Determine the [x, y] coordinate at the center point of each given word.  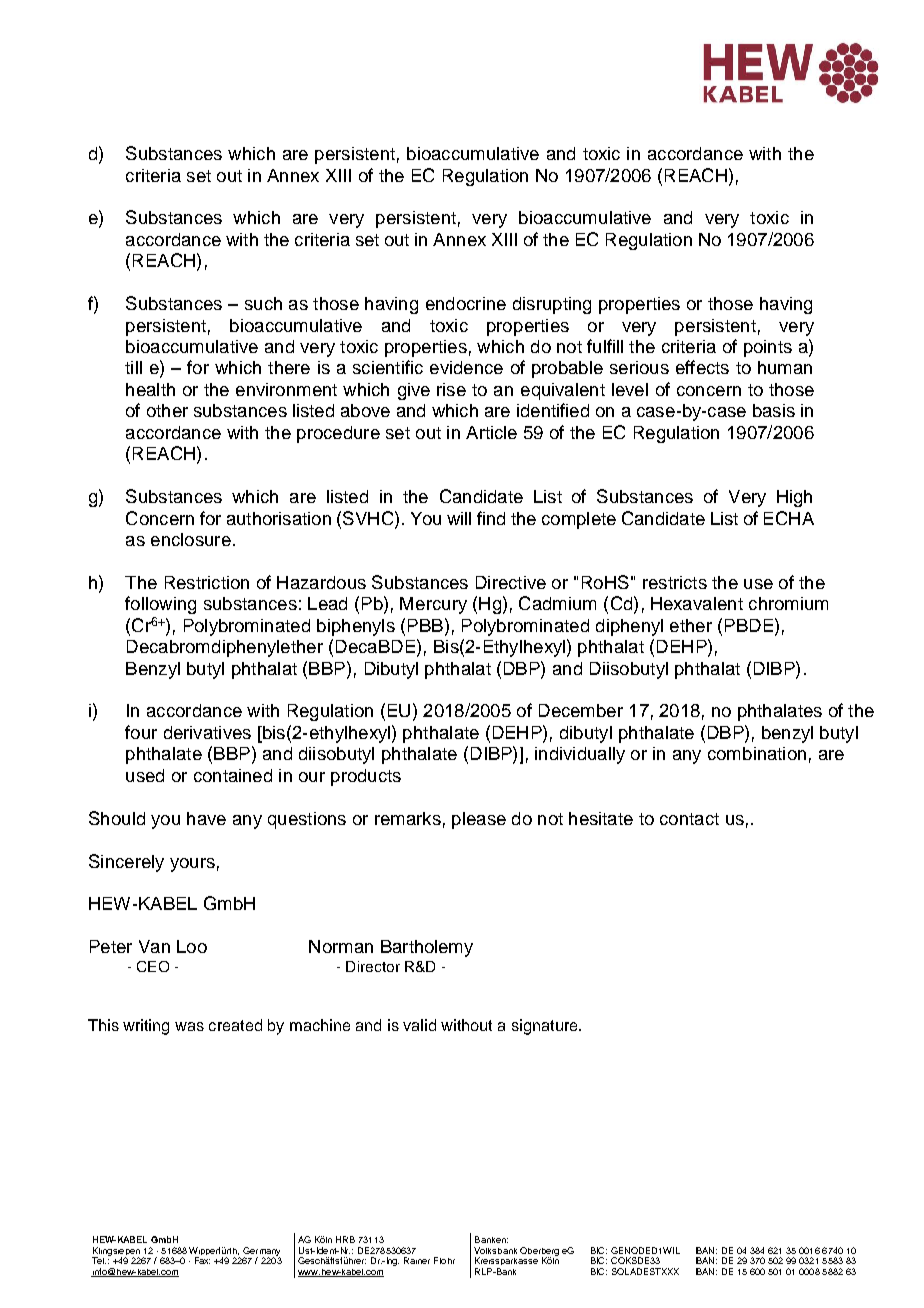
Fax [202, 1260]
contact [689, 819]
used [145, 775]
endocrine [466, 303]
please [479, 820]
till [133, 367]
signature [546, 1027]
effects [702, 367]
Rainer [417, 1260]
